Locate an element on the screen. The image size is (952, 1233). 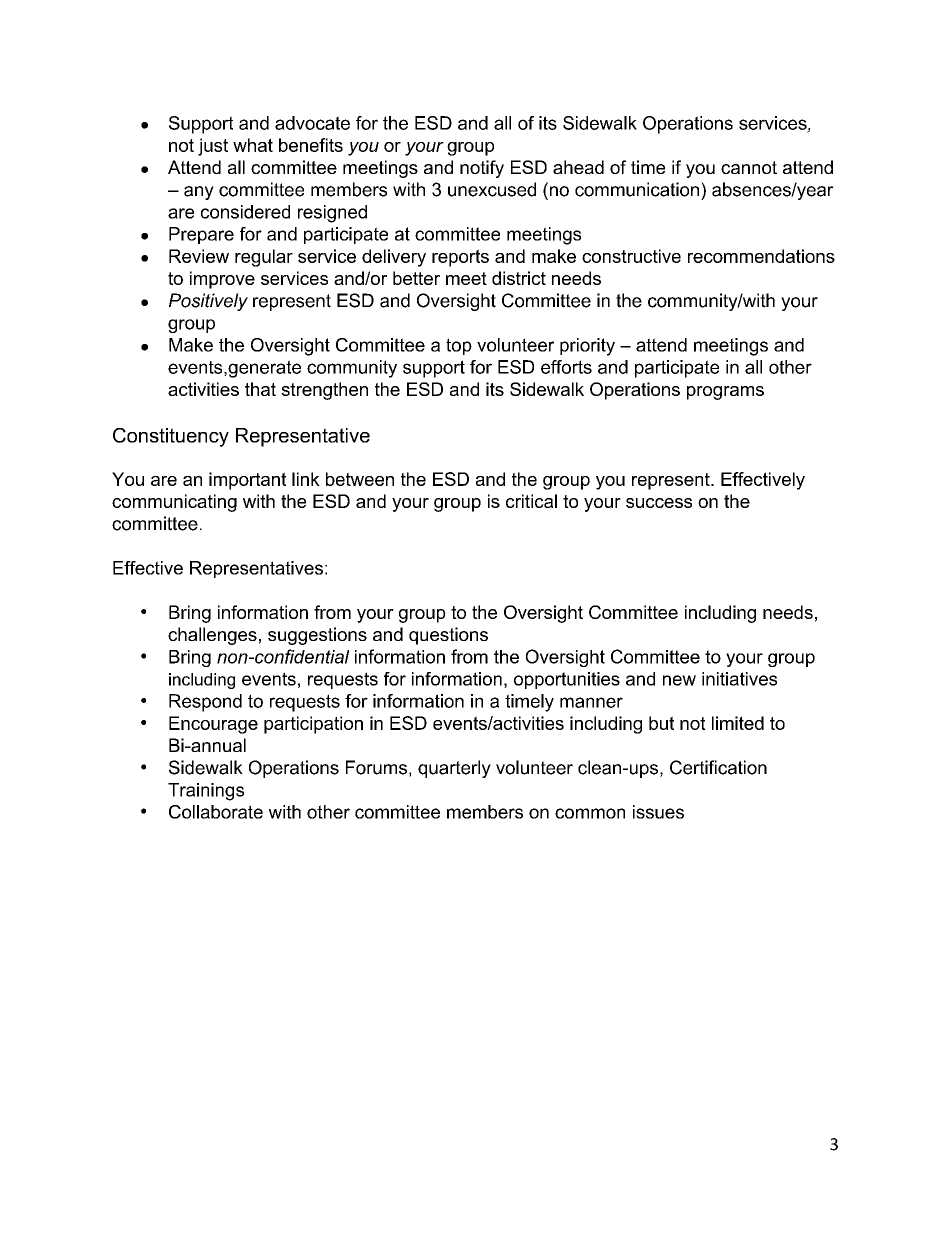
top is located at coordinates (459, 346).
